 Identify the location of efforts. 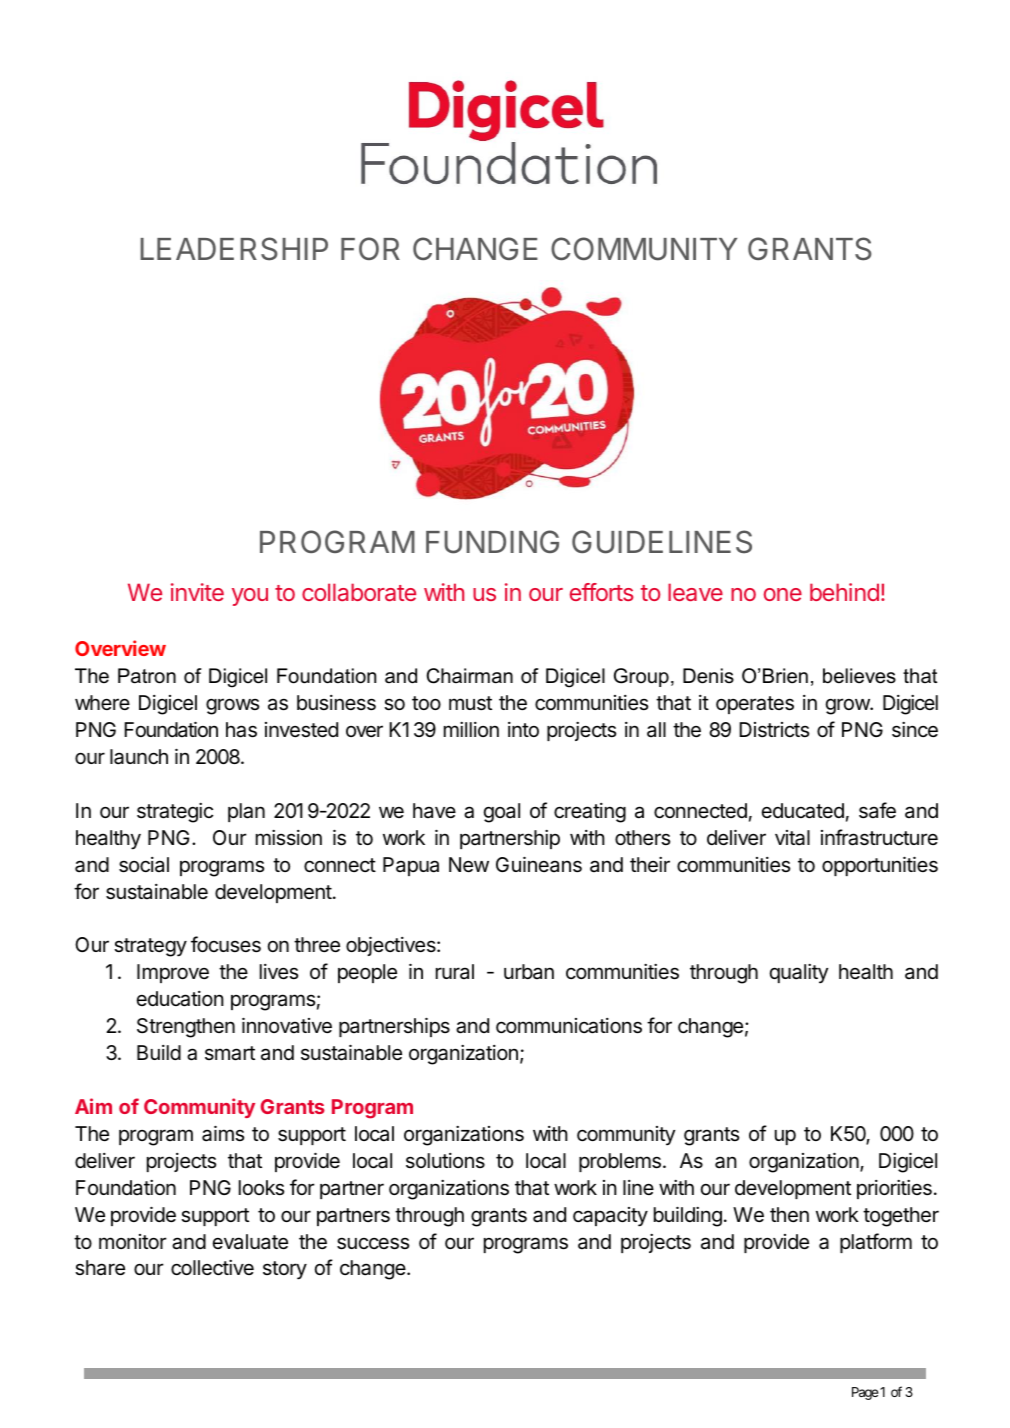
(602, 592).
